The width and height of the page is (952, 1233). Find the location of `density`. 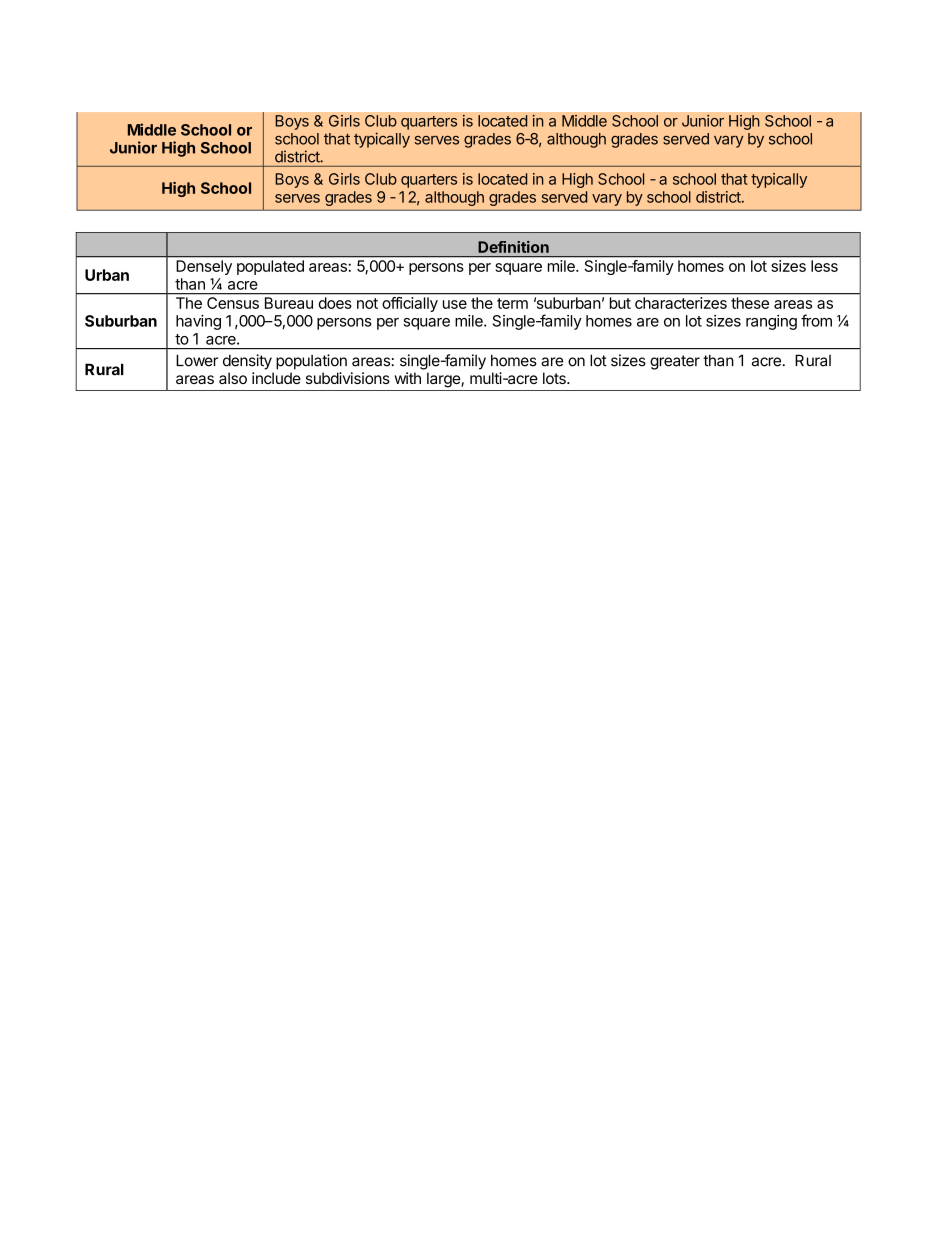

density is located at coordinates (247, 362).
